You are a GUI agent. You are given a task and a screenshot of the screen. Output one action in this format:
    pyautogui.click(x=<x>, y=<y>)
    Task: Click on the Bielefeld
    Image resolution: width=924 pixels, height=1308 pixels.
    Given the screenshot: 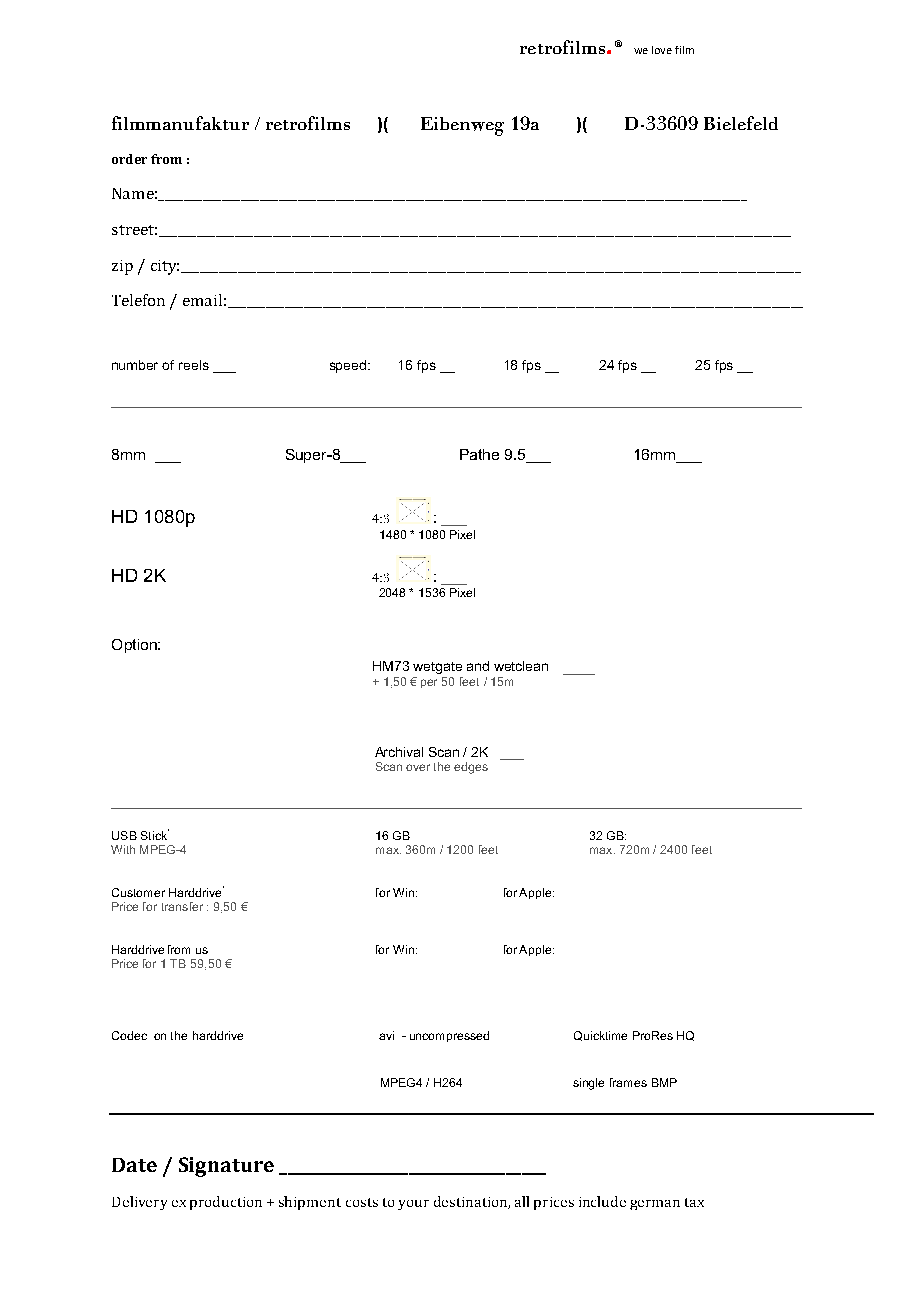 What is the action you would take?
    pyautogui.click(x=741, y=123)
